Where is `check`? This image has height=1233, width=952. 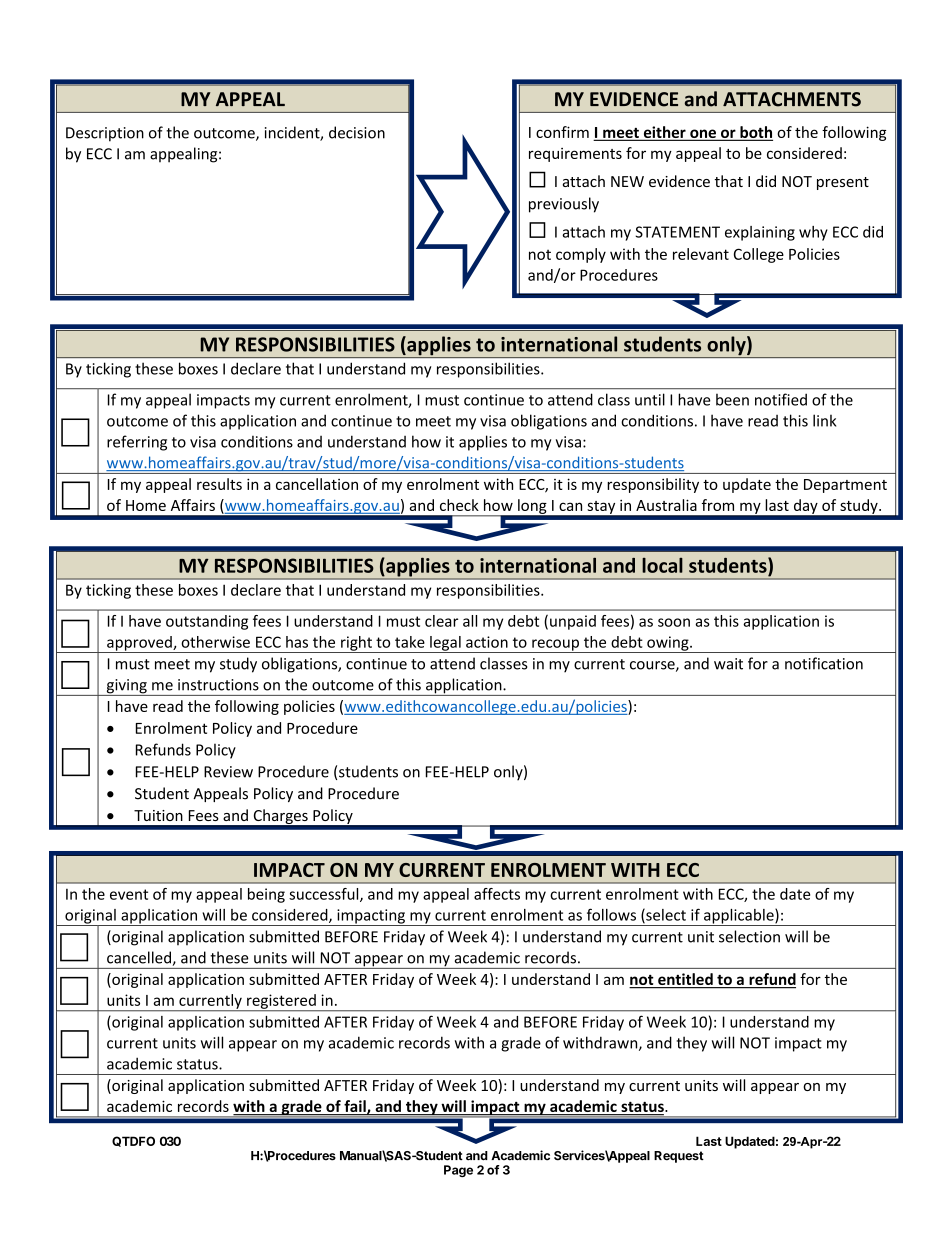 check is located at coordinates (459, 505).
